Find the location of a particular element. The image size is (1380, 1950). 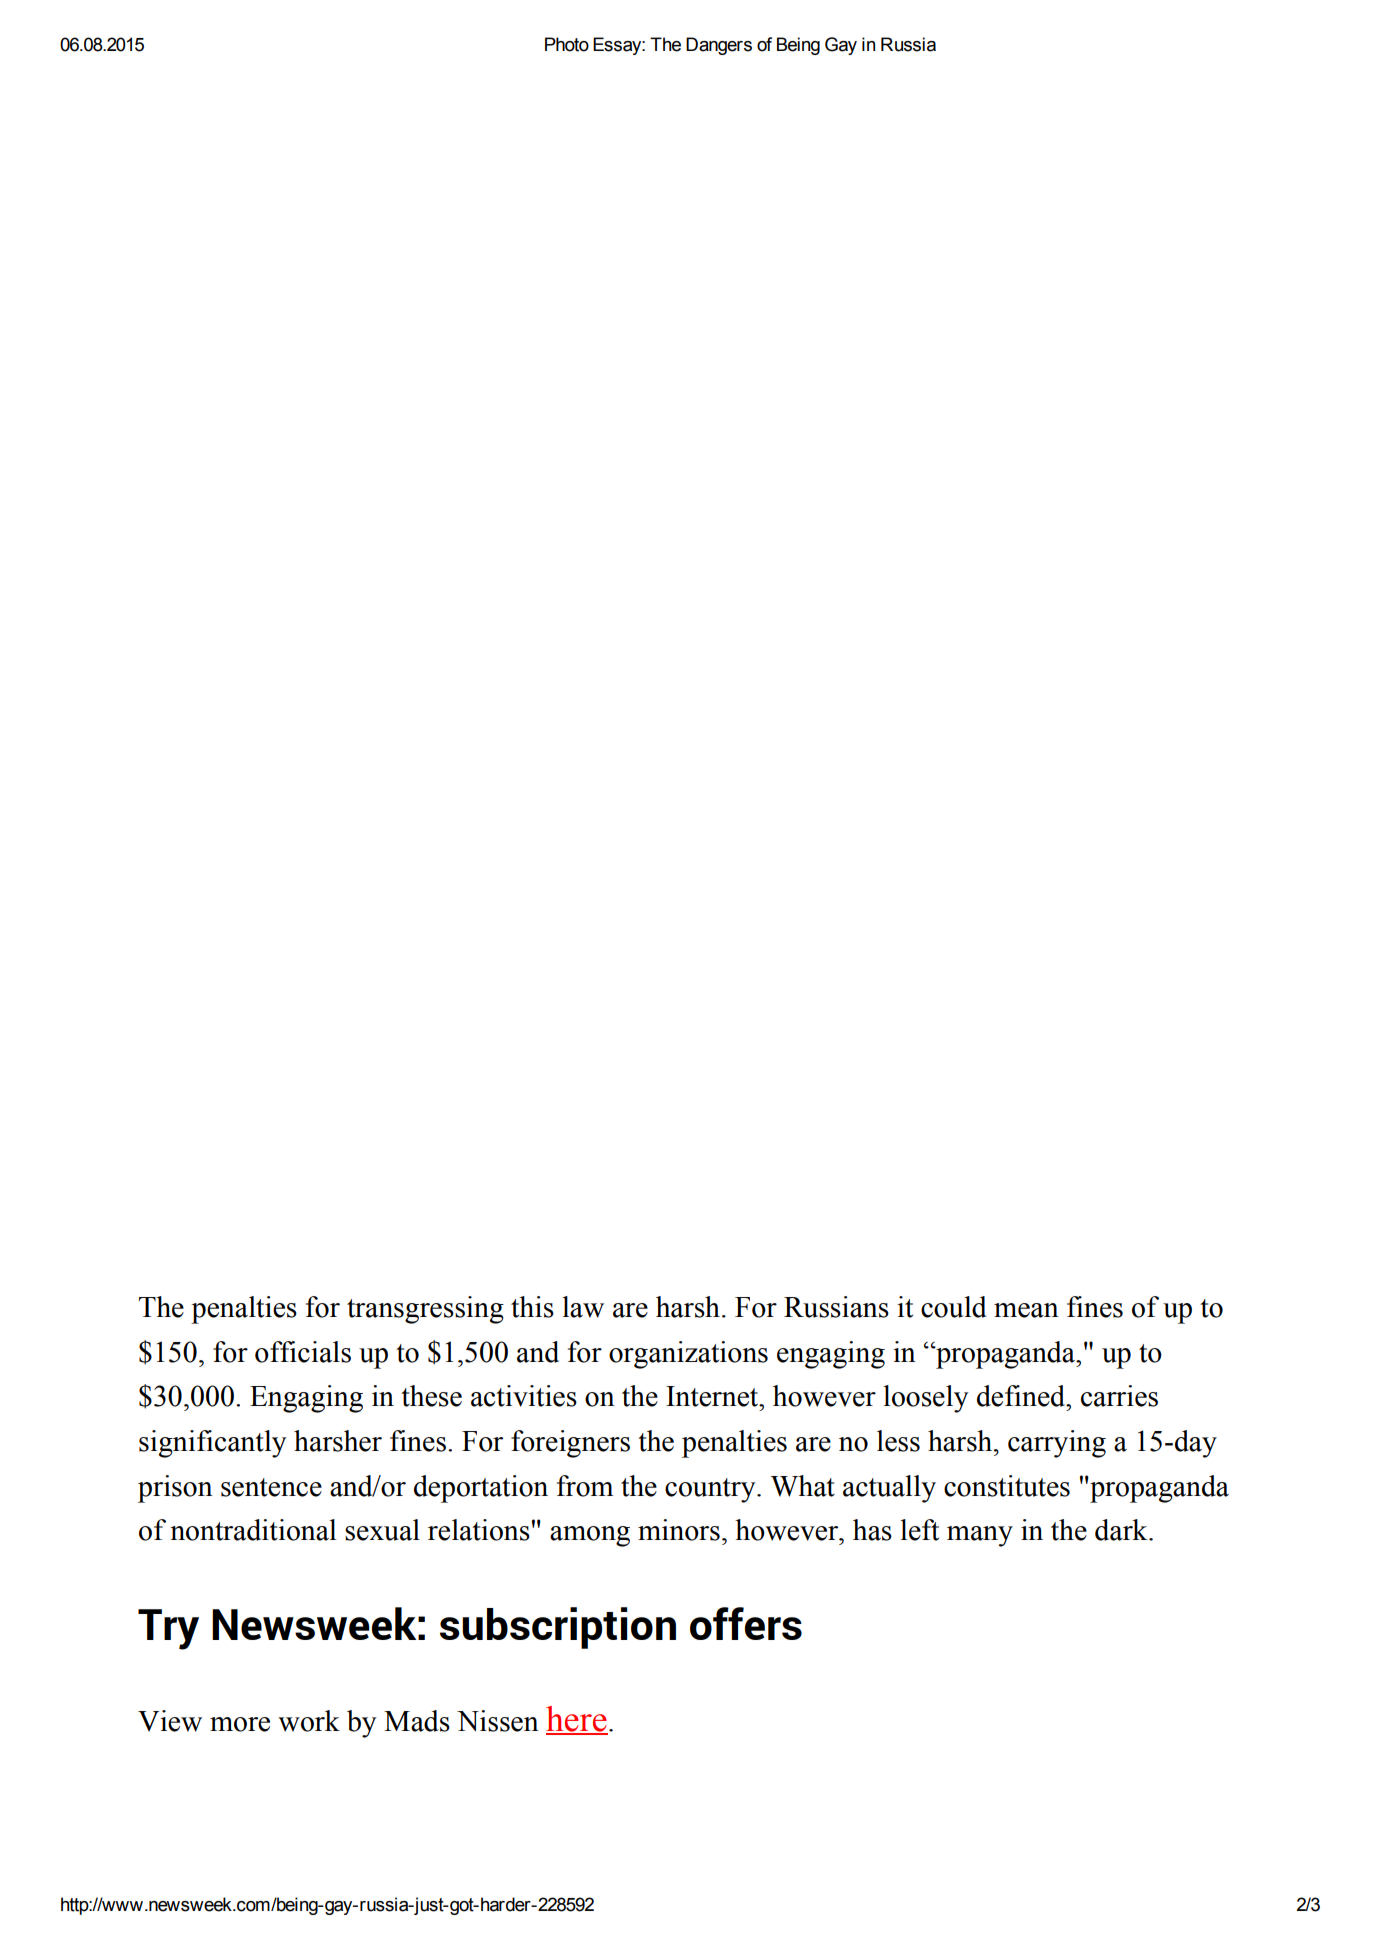

this is located at coordinates (532, 1307).
